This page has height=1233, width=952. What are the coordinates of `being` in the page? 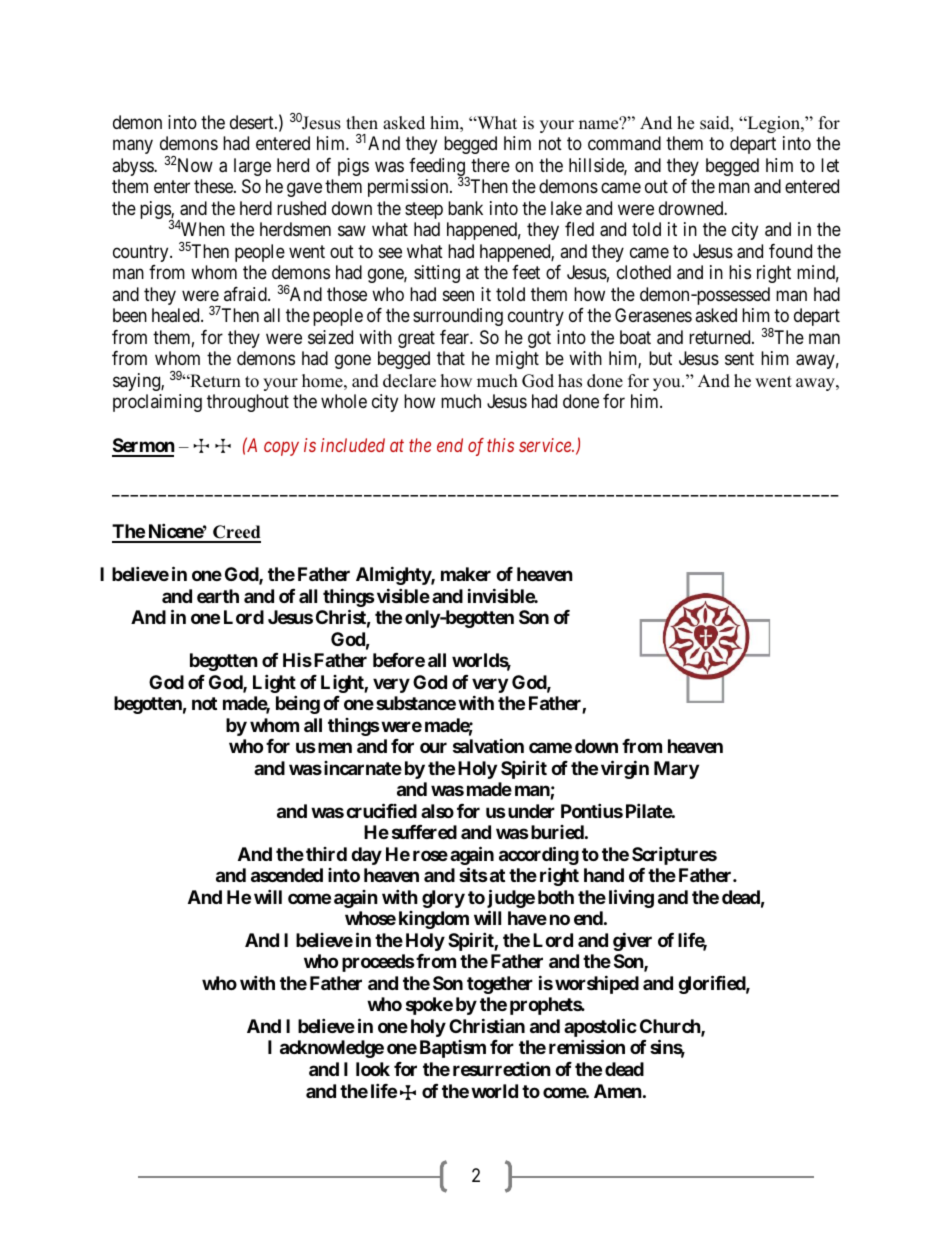 It's located at (298, 704).
